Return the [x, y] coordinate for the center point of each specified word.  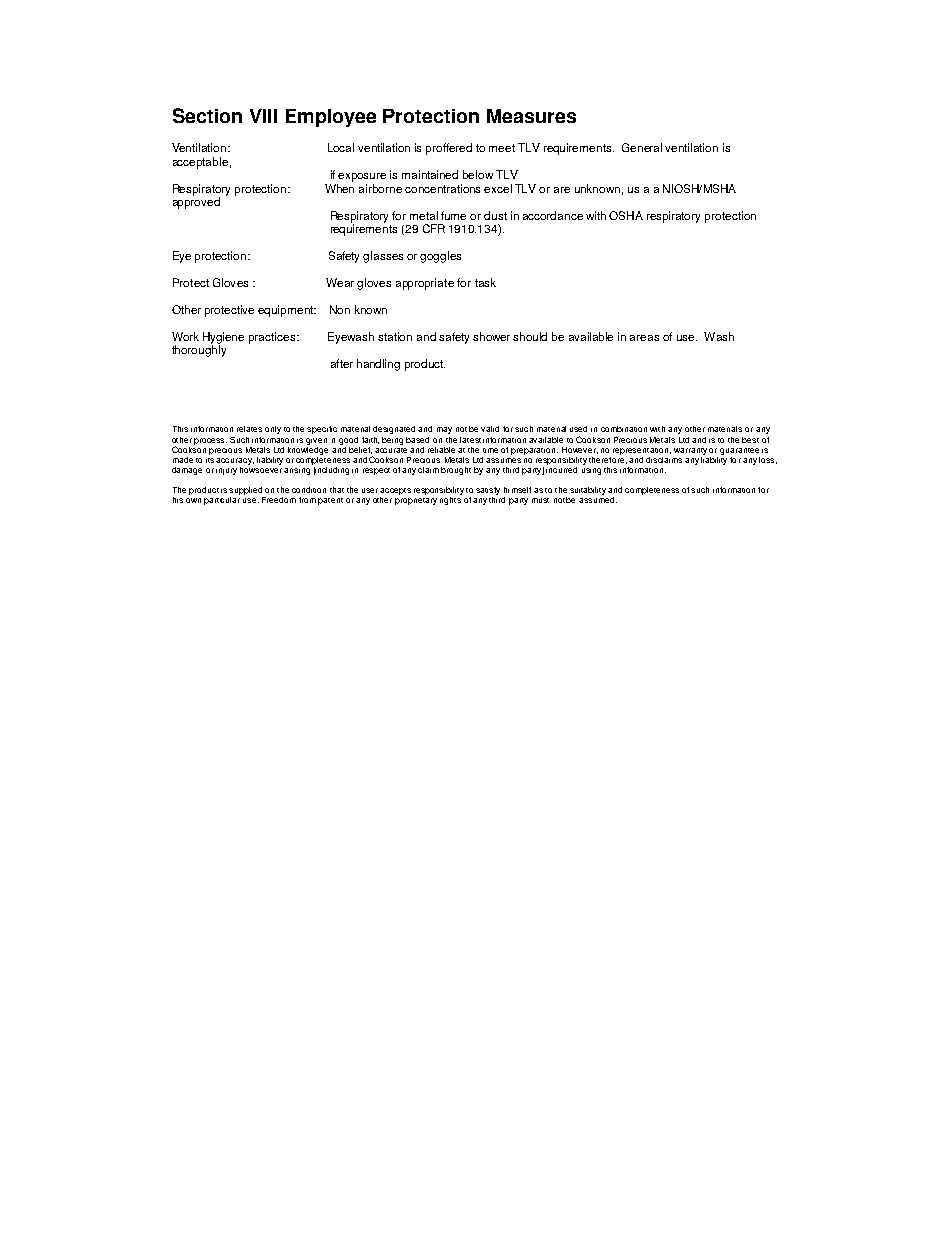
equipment [286, 311]
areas [644, 338]
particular [222, 499]
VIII [263, 116]
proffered [449, 149]
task [485, 282]
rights [451, 499]
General [642, 147]
